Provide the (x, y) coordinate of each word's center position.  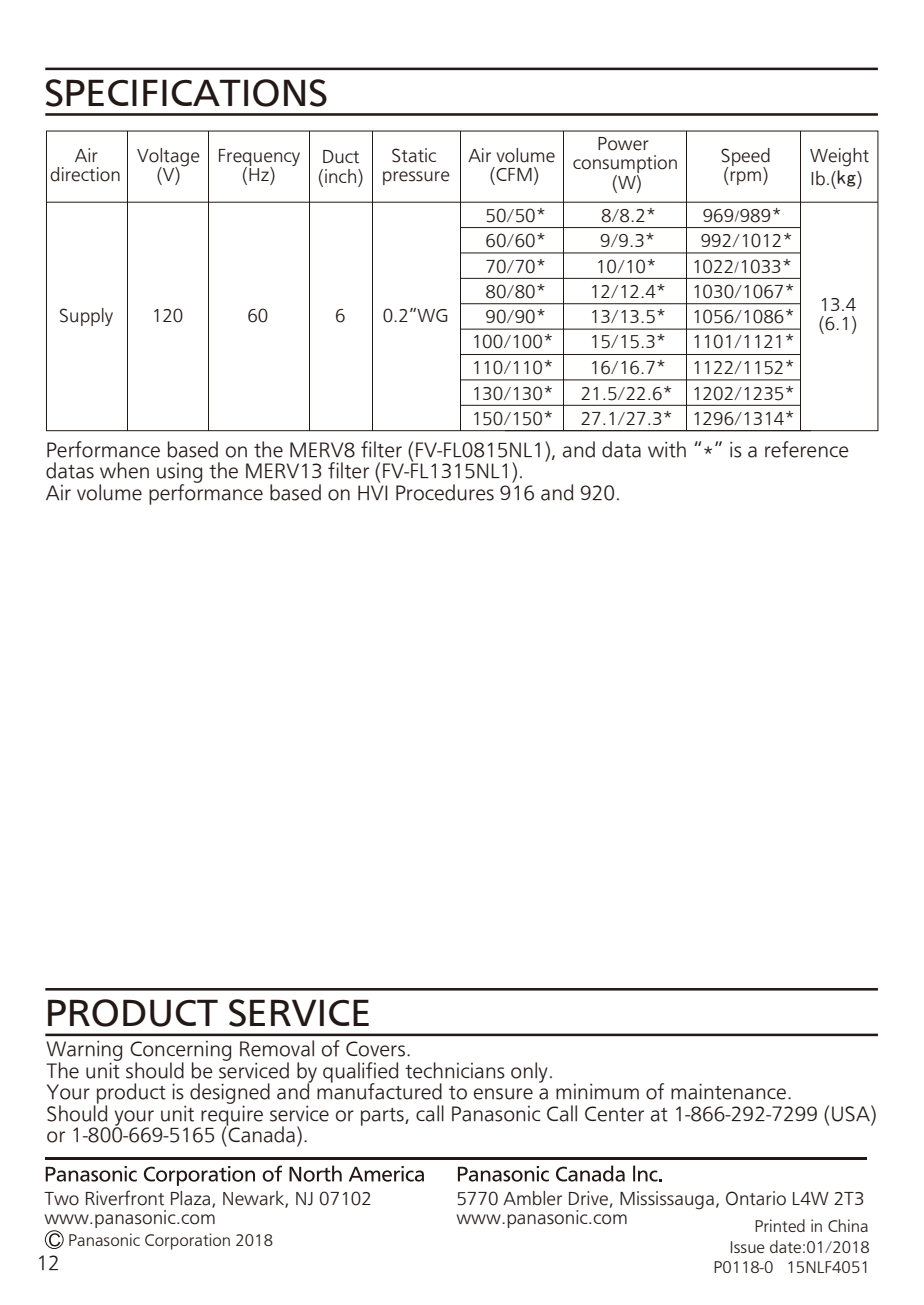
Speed (745, 158)
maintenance (728, 1091)
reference (807, 449)
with (667, 449)
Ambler (532, 1198)
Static (414, 155)
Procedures (445, 492)
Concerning (180, 1051)
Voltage (168, 158)
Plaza (192, 1199)
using (179, 473)
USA (852, 1113)
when (124, 470)
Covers (375, 1049)
